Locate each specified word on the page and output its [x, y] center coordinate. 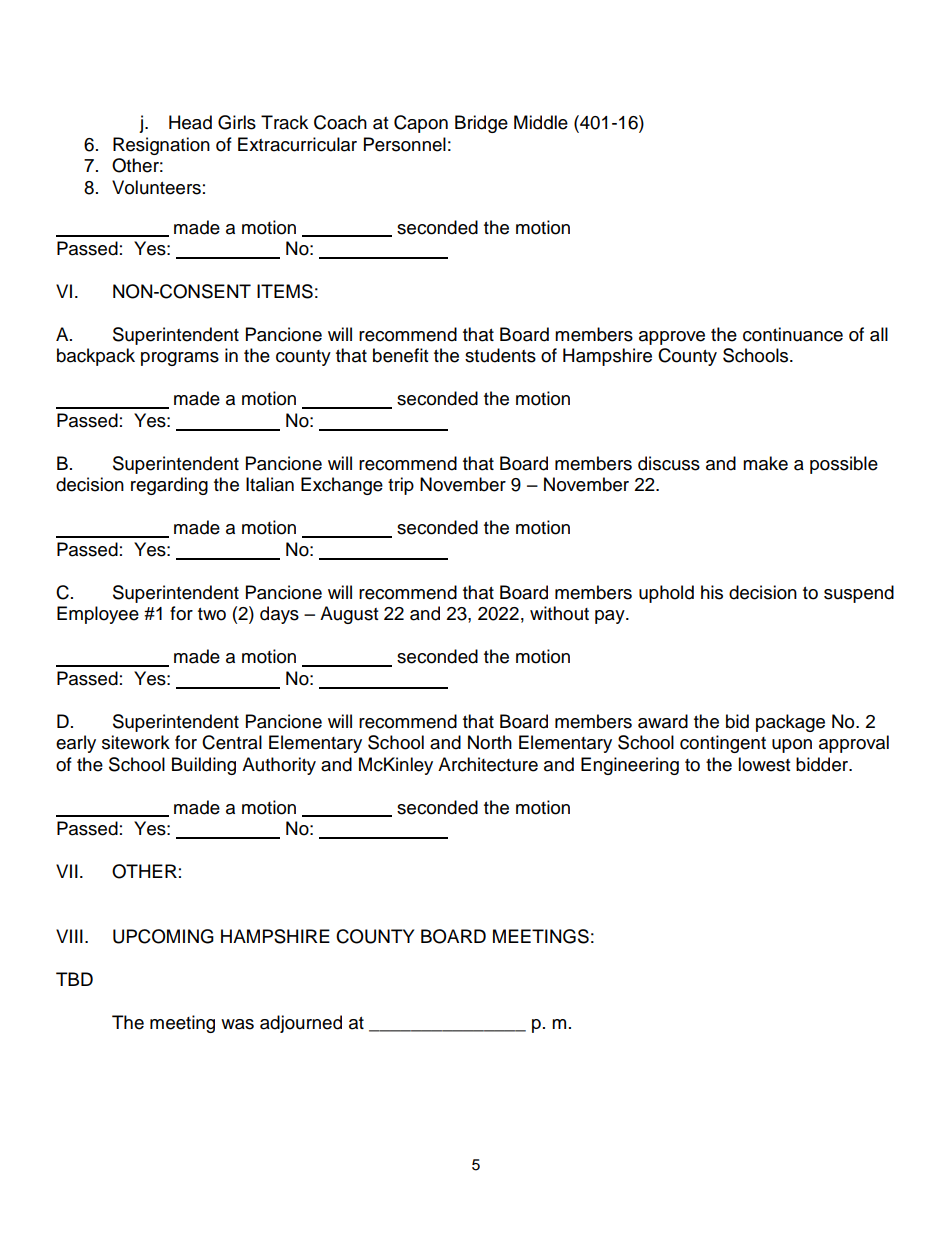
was [237, 1024]
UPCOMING [163, 936]
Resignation [161, 146]
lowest [764, 764]
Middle [541, 122]
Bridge [481, 124]
